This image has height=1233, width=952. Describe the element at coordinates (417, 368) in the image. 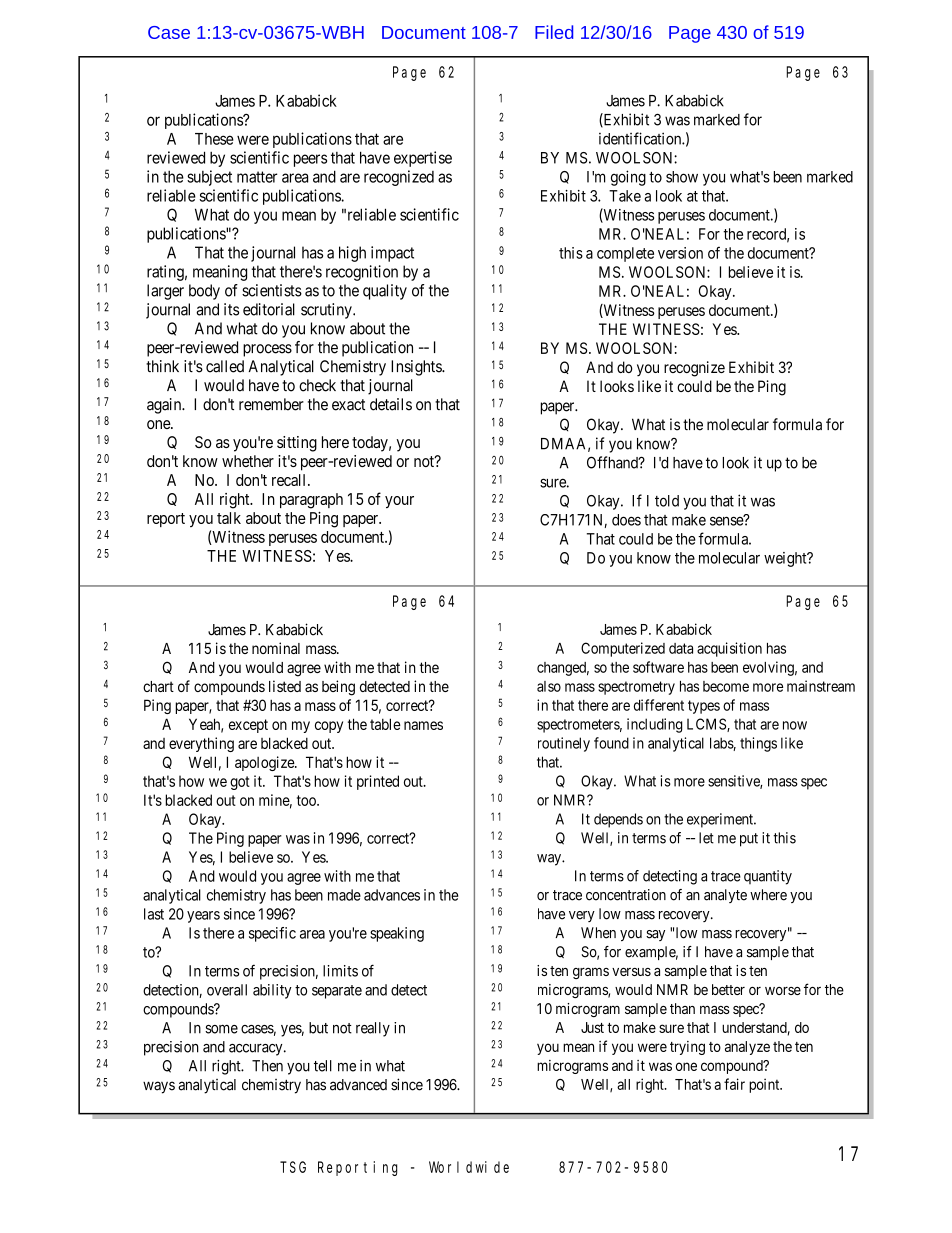

I see `Insights` at that location.
